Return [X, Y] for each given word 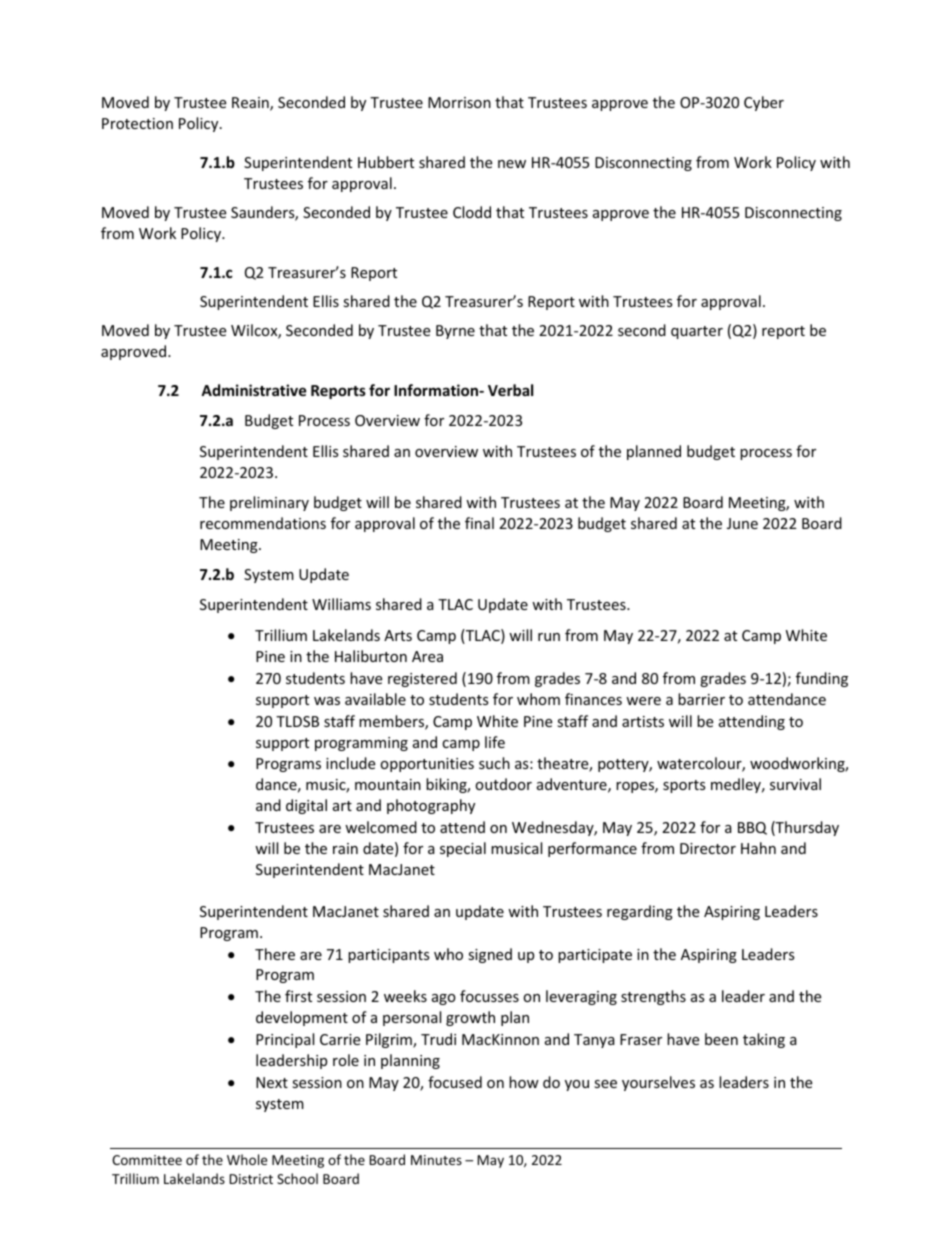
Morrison [459, 102]
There [275, 954]
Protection [137, 123]
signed [490, 955]
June [742, 523]
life [495, 742]
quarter [697, 332]
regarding [640, 912]
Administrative [254, 390]
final [479, 523]
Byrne [455, 332]
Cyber [764, 103]
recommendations [263, 523]
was [327, 701]
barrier [701, 699]
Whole [247, 1159]
